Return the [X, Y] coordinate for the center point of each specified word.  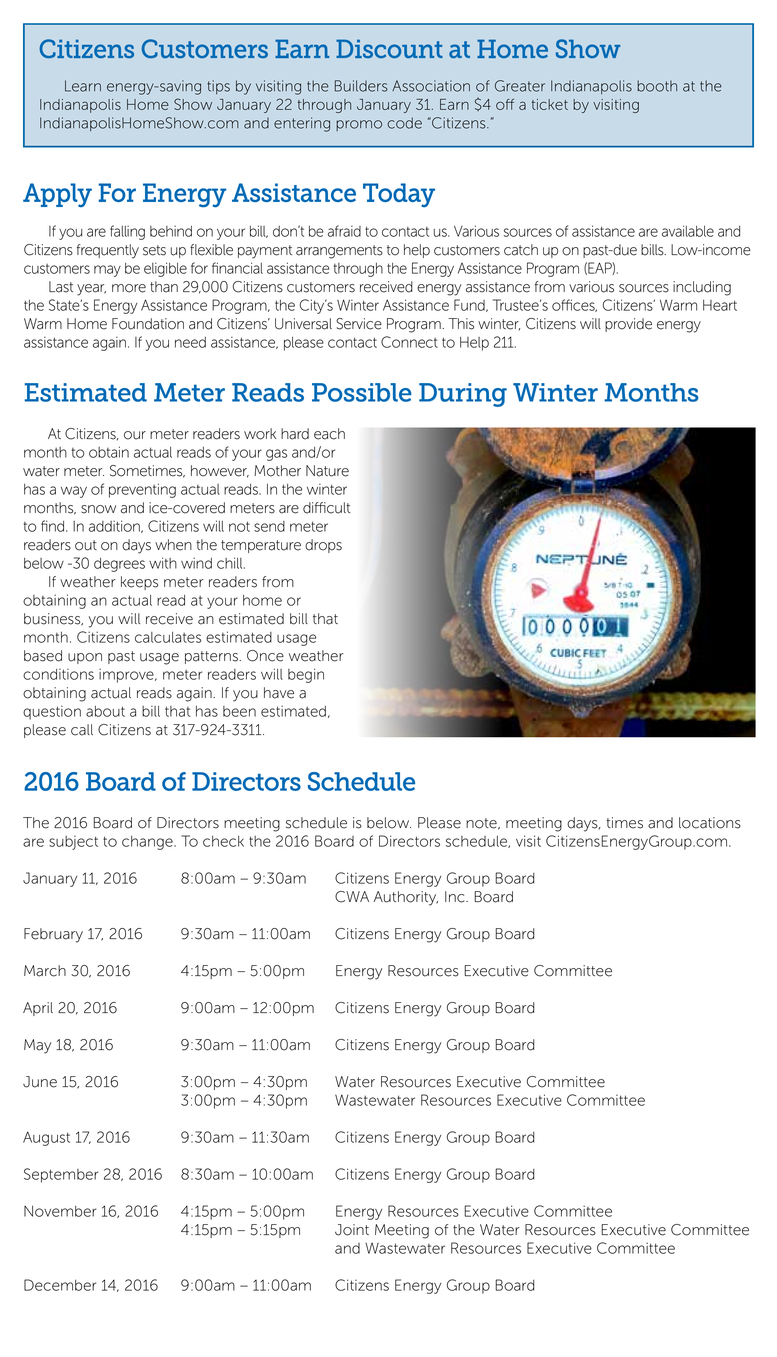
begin [306, 675]
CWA [352, 897]
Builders [361, 86]
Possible [362, 392]
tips [218, 87]
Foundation [148, 324]
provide [628, 325]
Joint [352, 1230]
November [60, 1211]
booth [657, 86]
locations [710, 823]
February [53, 935]
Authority [406, 898]
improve [127, 675]
